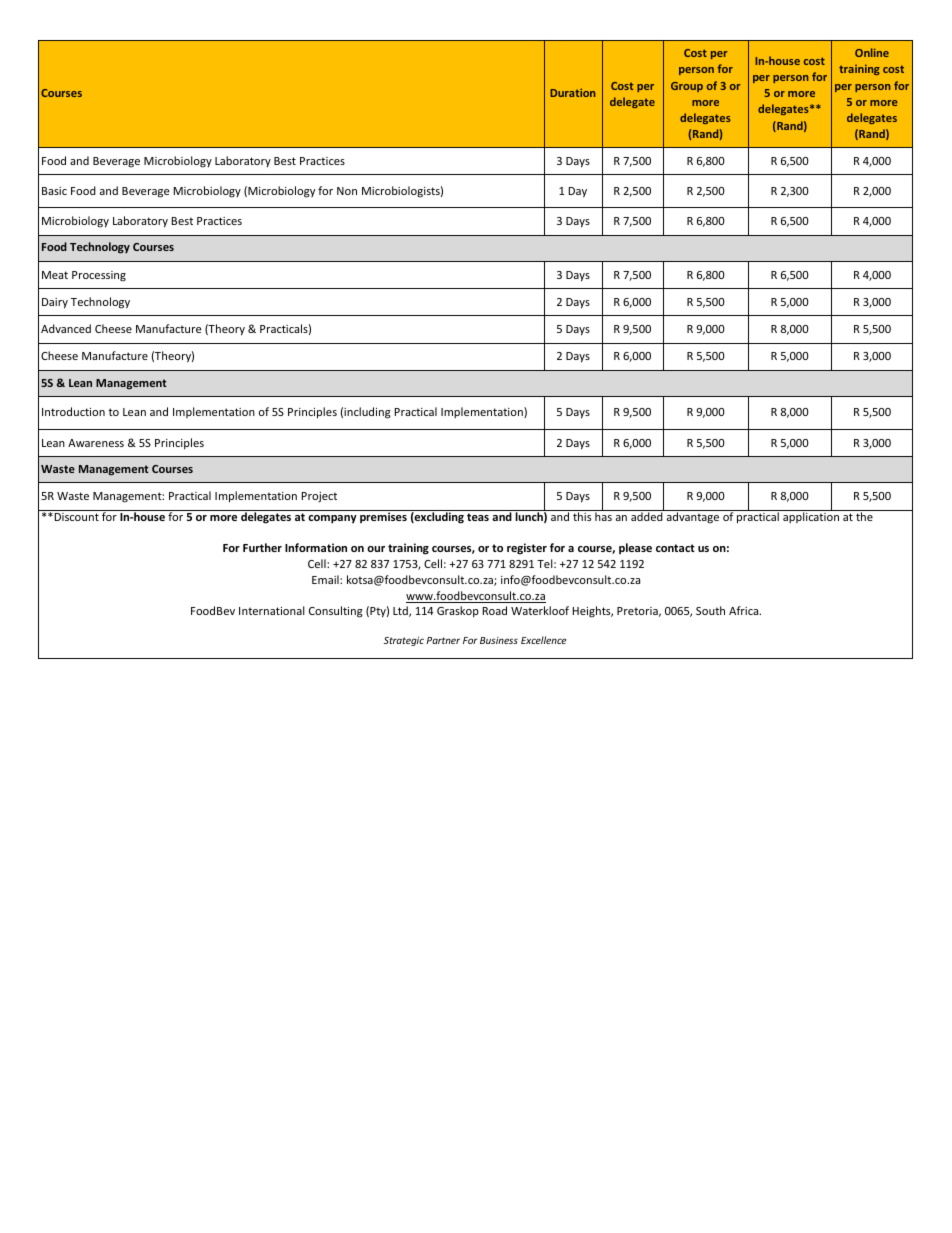  What do you see at coordinates (272, 610) in the document?
I see `International` at bounding box center [272, 610].
